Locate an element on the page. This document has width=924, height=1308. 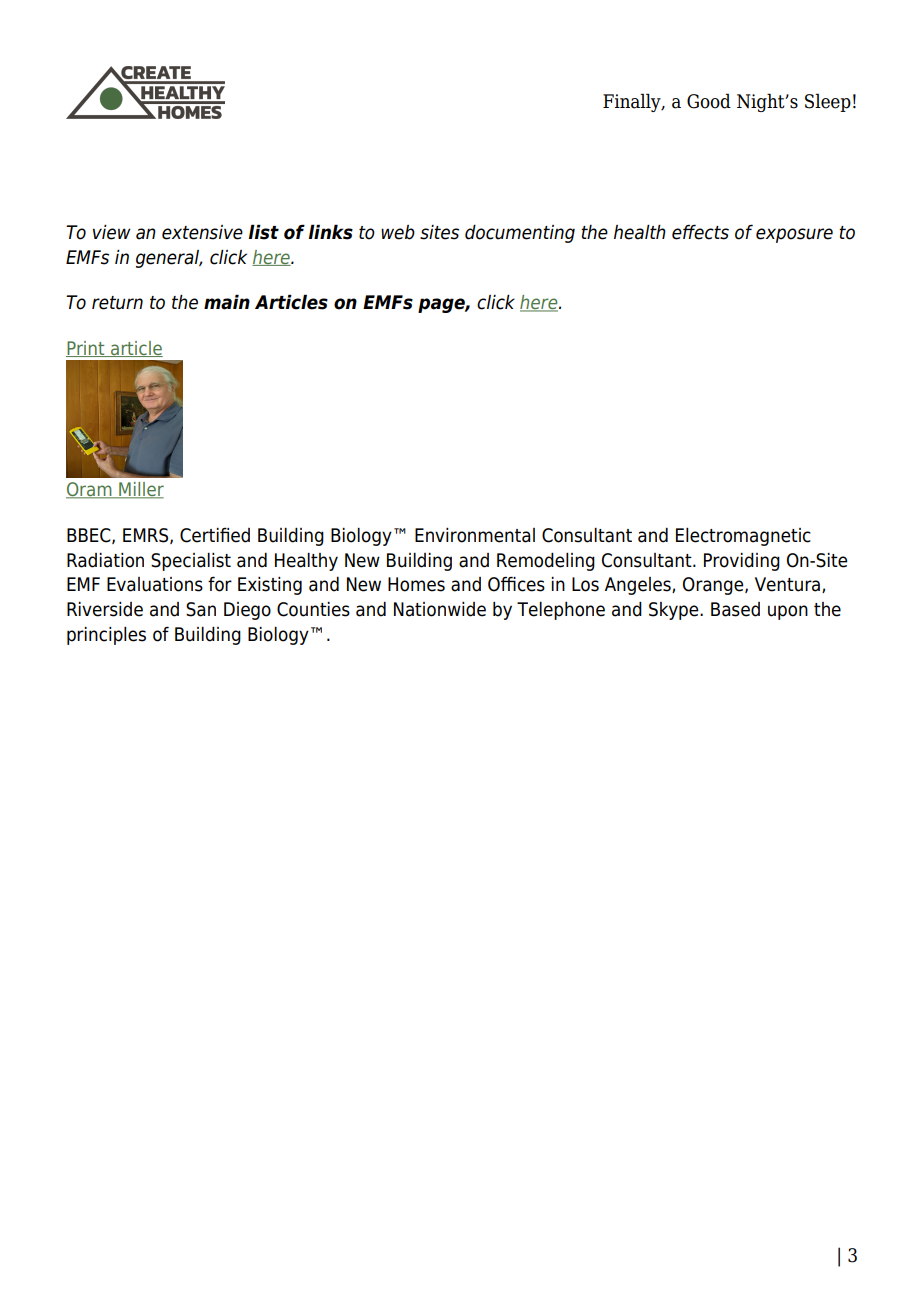
Good is located at coordinates (709, 101).
